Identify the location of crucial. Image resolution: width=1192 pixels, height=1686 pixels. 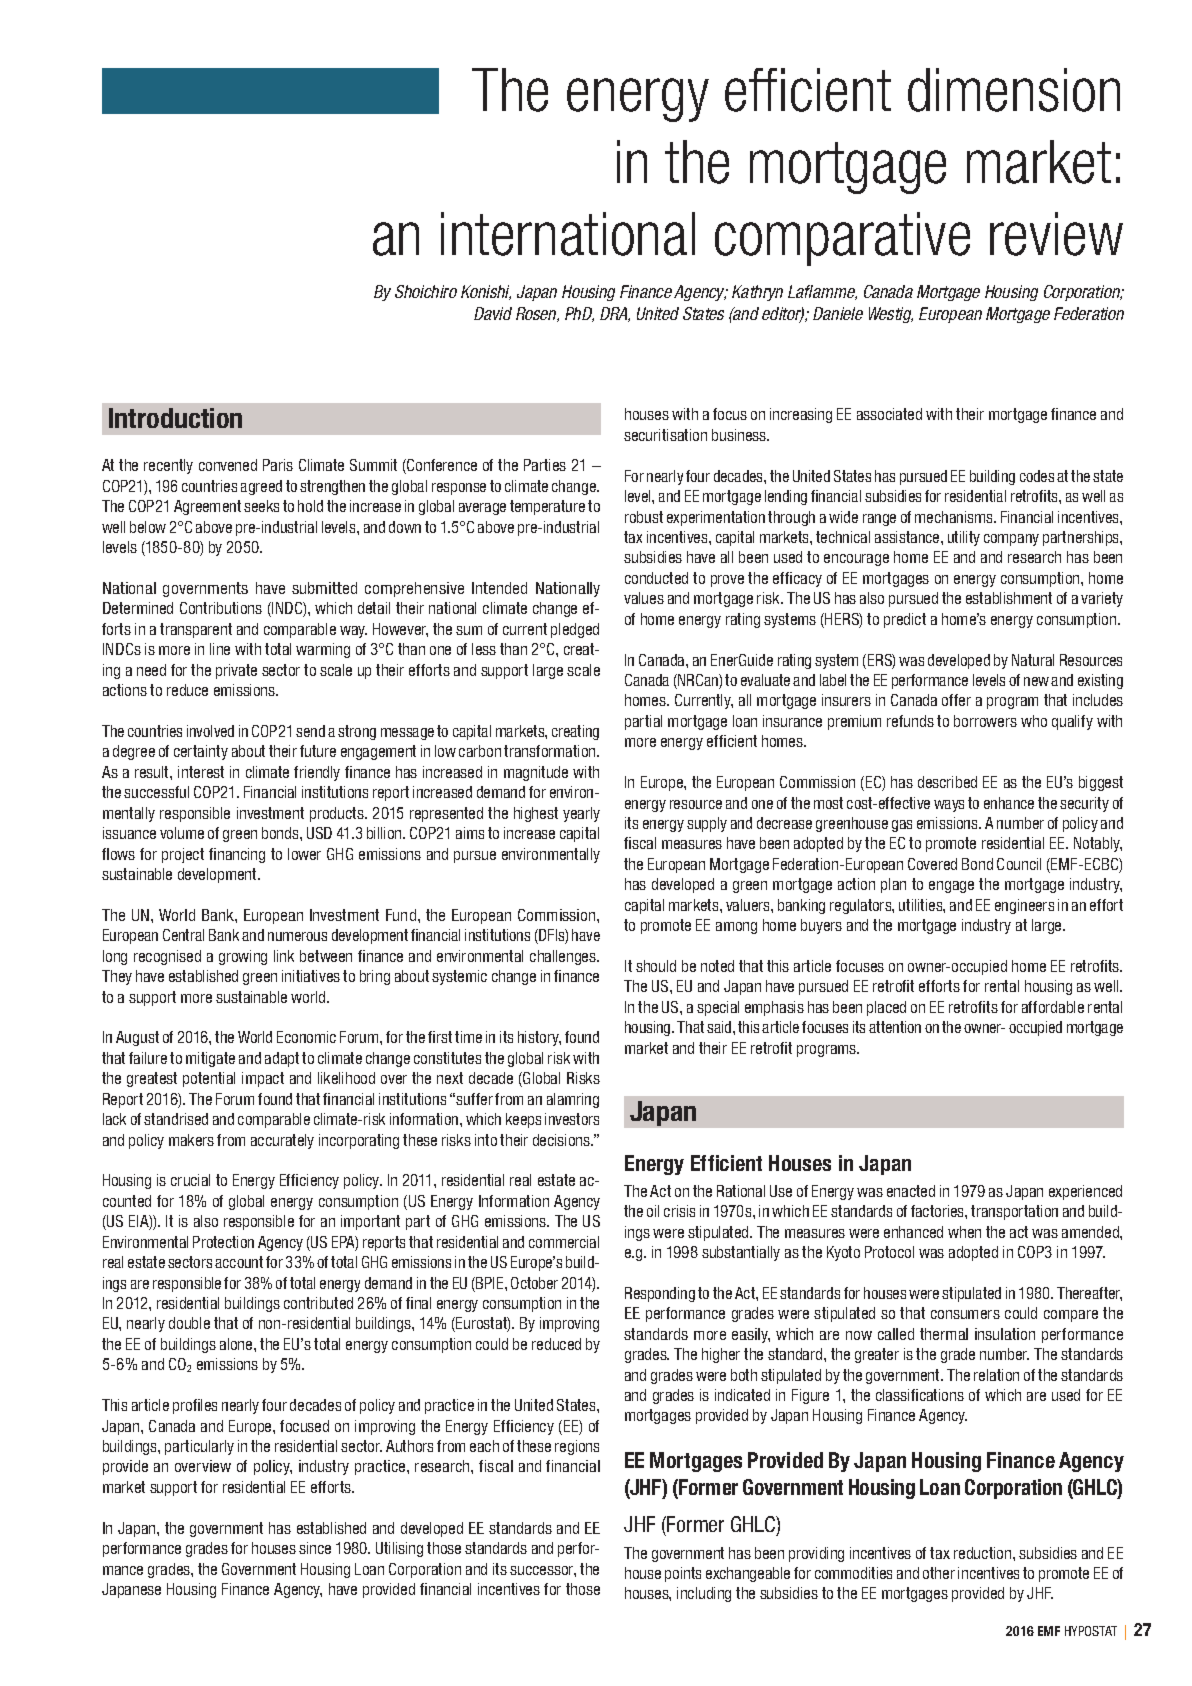
(190, 1180).
